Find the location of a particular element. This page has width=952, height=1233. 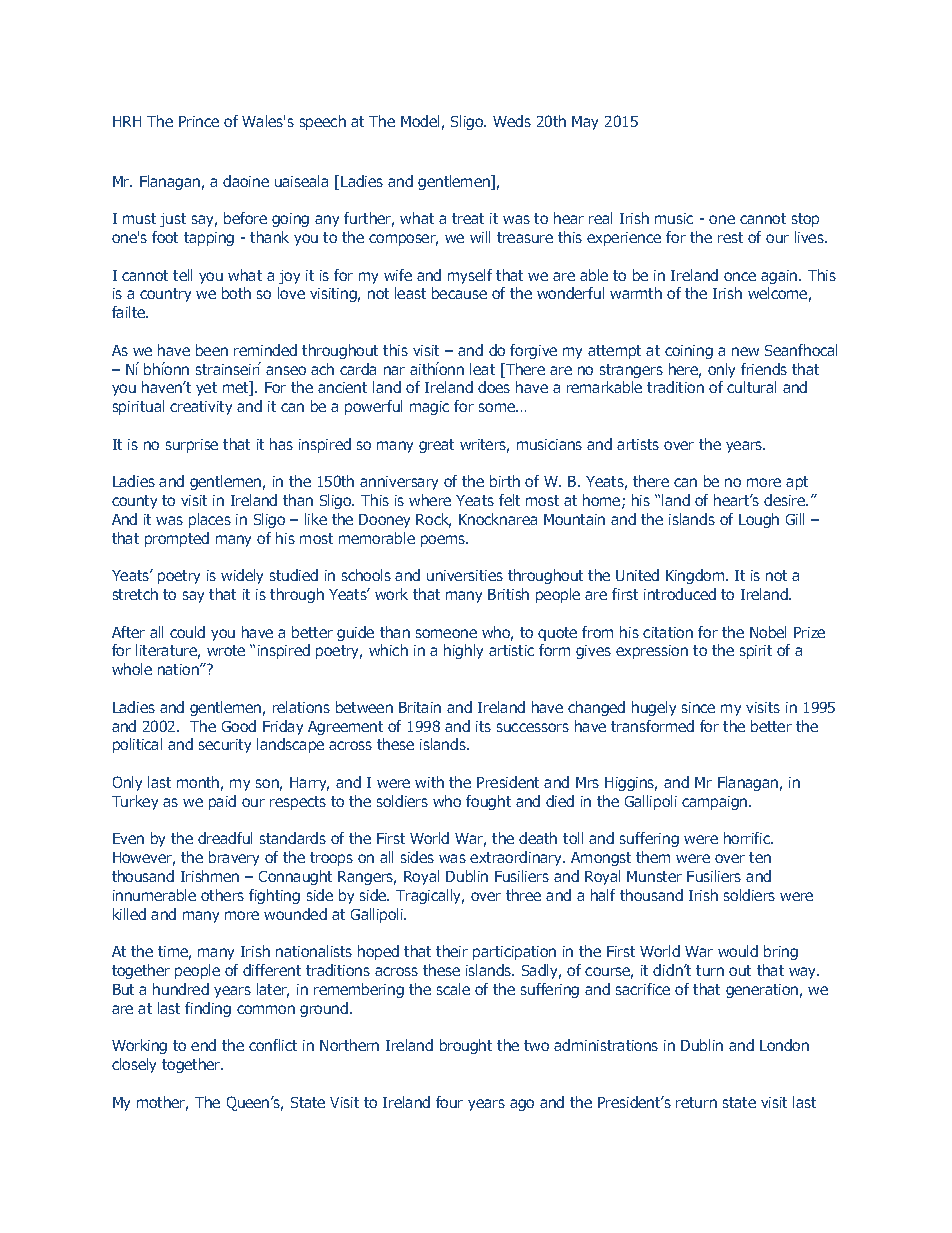

Prince is located at coordinates (199, 121).
